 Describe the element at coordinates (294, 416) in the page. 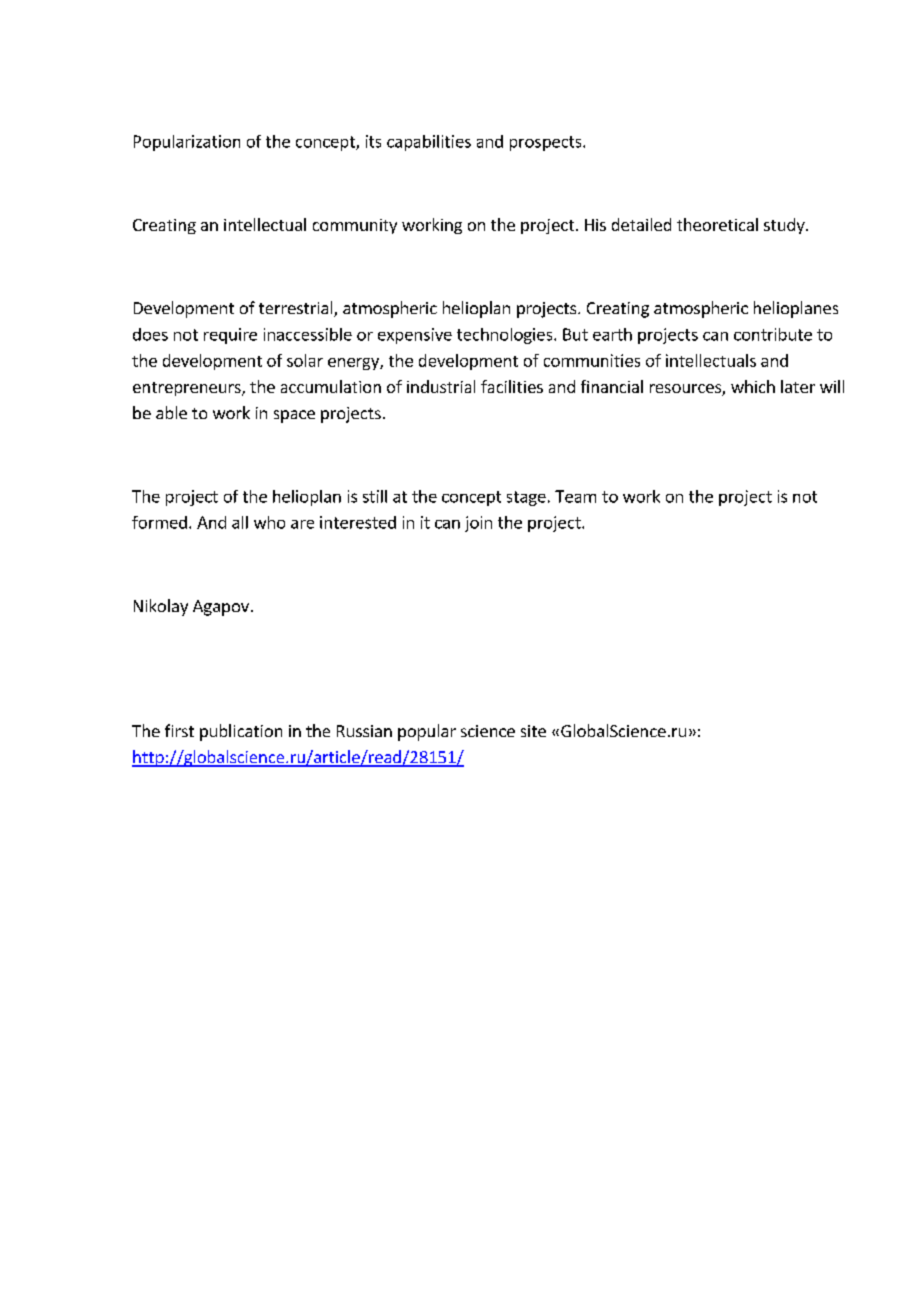

I see `space` at that location.
